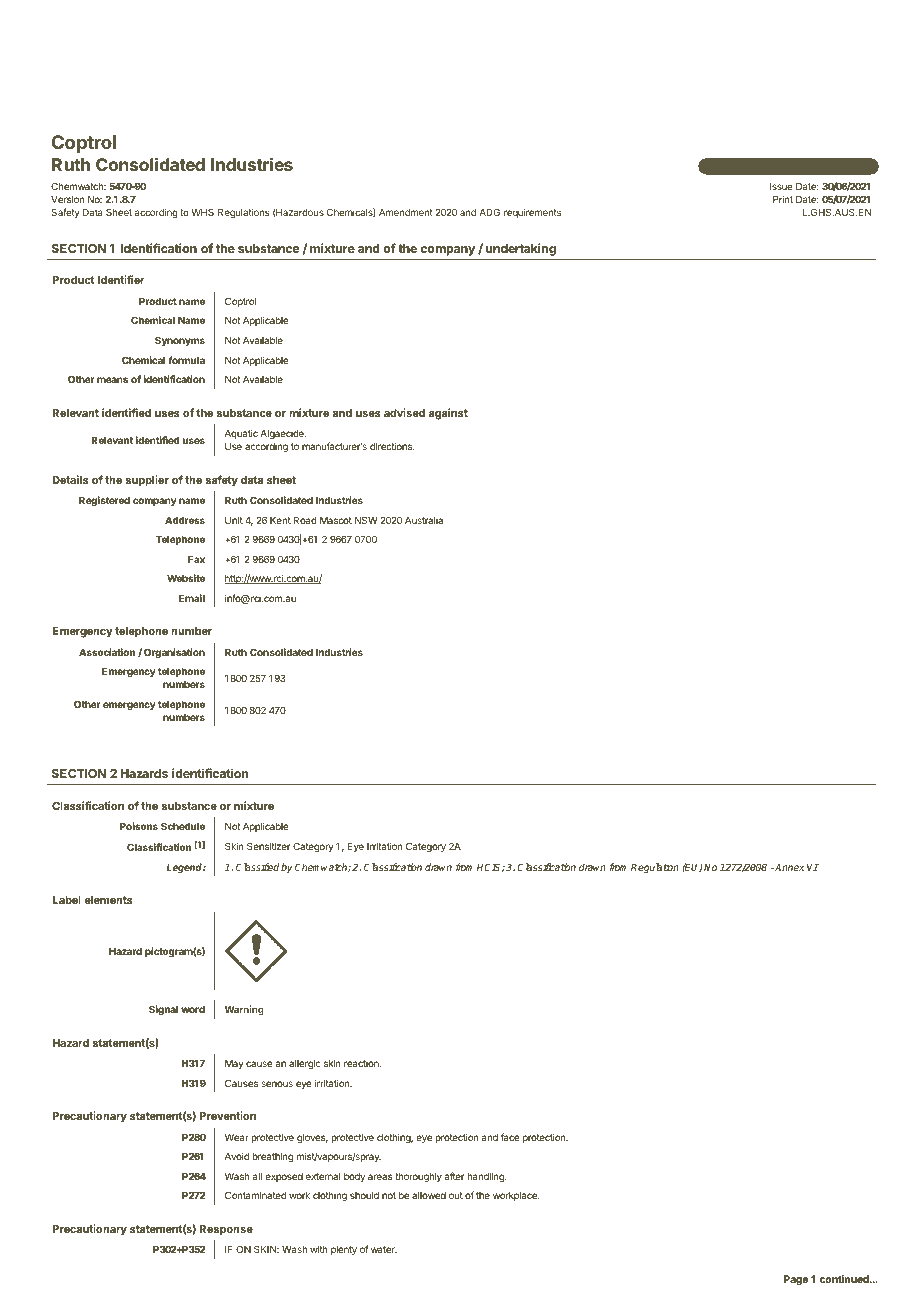  I want to click on Fax, so click(196, 559).
